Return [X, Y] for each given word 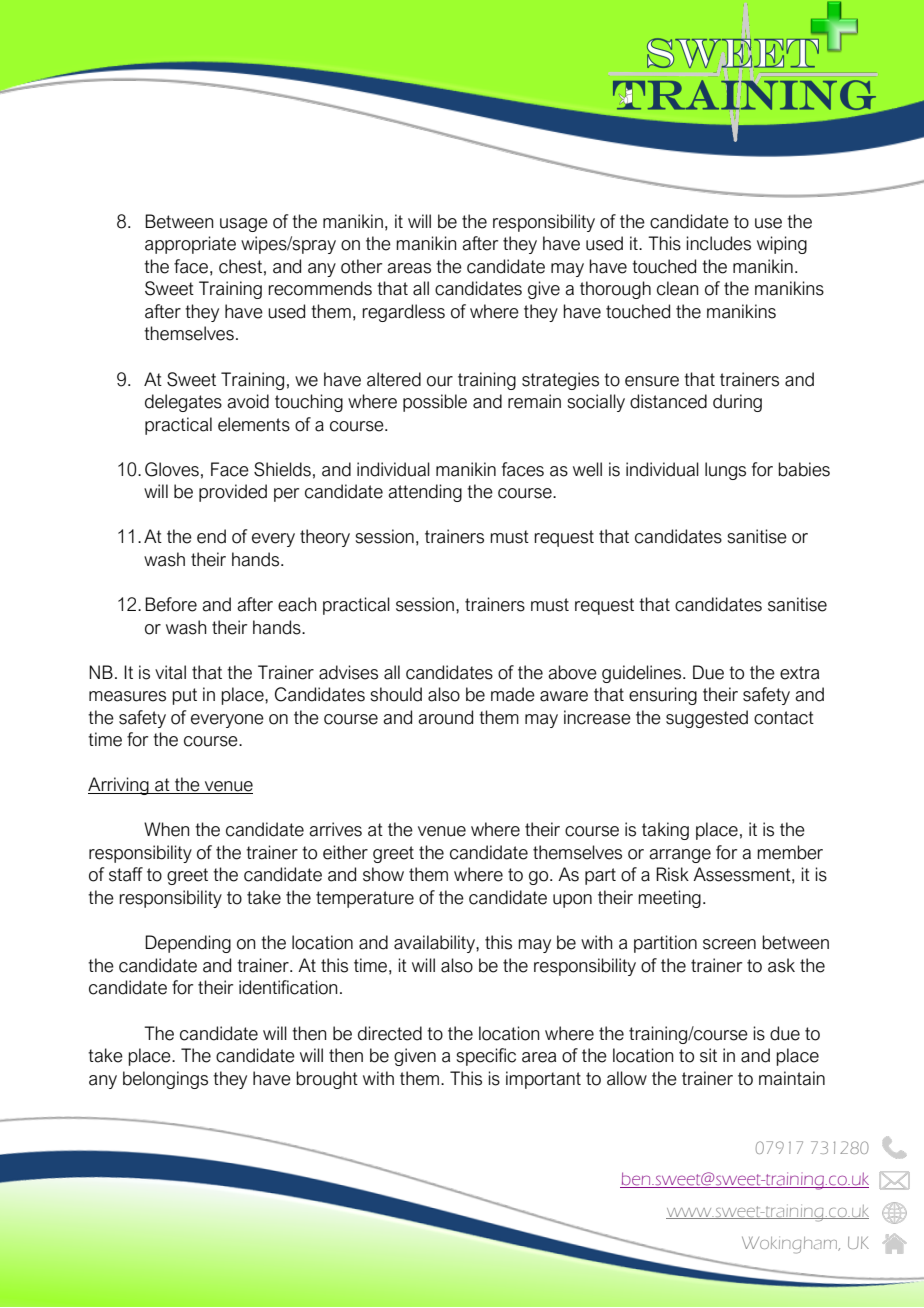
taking [665, 831]
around [445, 717]
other [361, 266]
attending [425, 493]
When [167, 829]
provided [233, 493]
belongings [165, 1080]
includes [718, 243]
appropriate [190, 245]
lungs [725, 471]
